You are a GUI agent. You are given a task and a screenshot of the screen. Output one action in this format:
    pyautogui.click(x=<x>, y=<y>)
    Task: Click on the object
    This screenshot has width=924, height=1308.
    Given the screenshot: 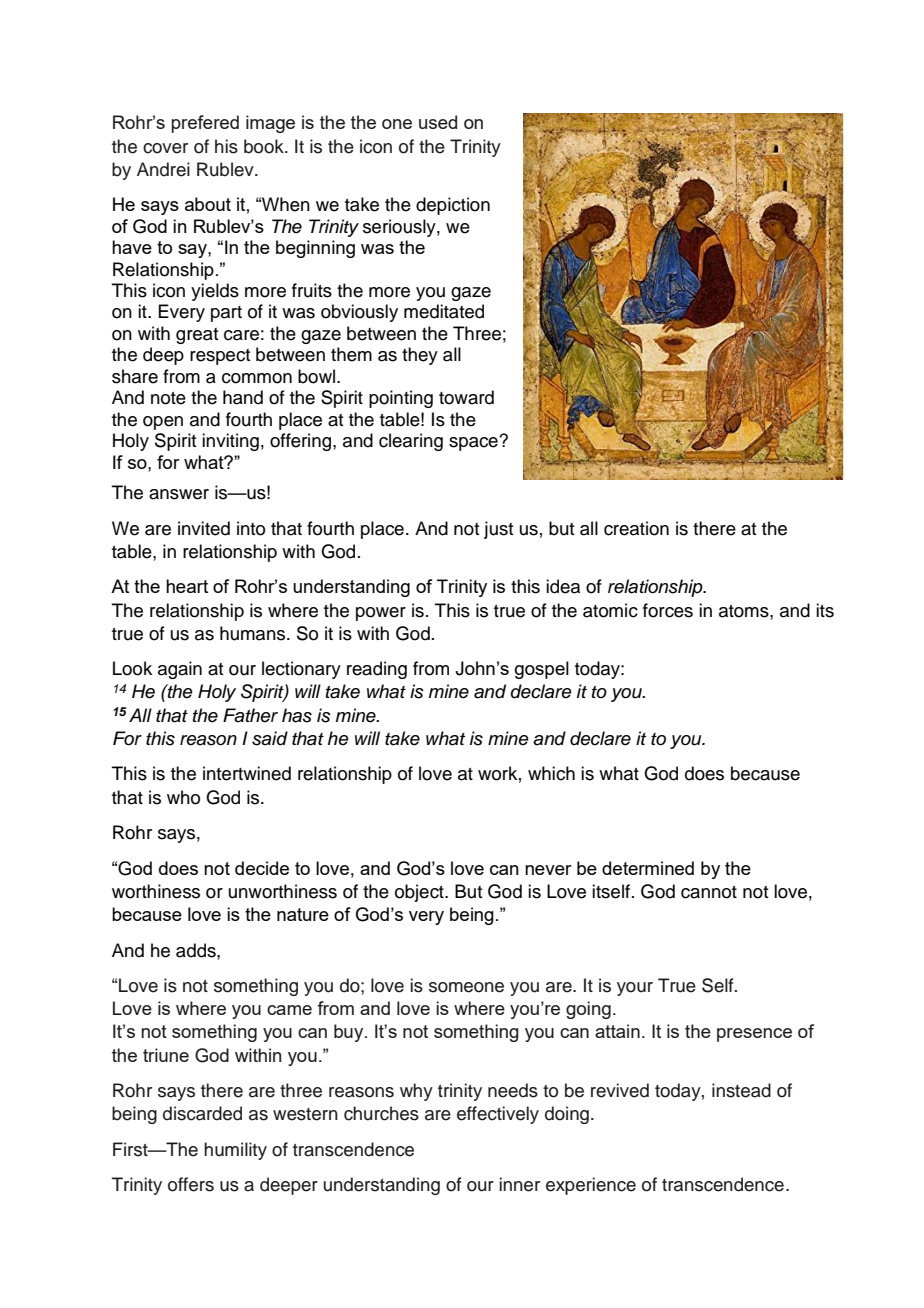 What is the action you would take?
    pyautogui.click(x=420, y=893)
